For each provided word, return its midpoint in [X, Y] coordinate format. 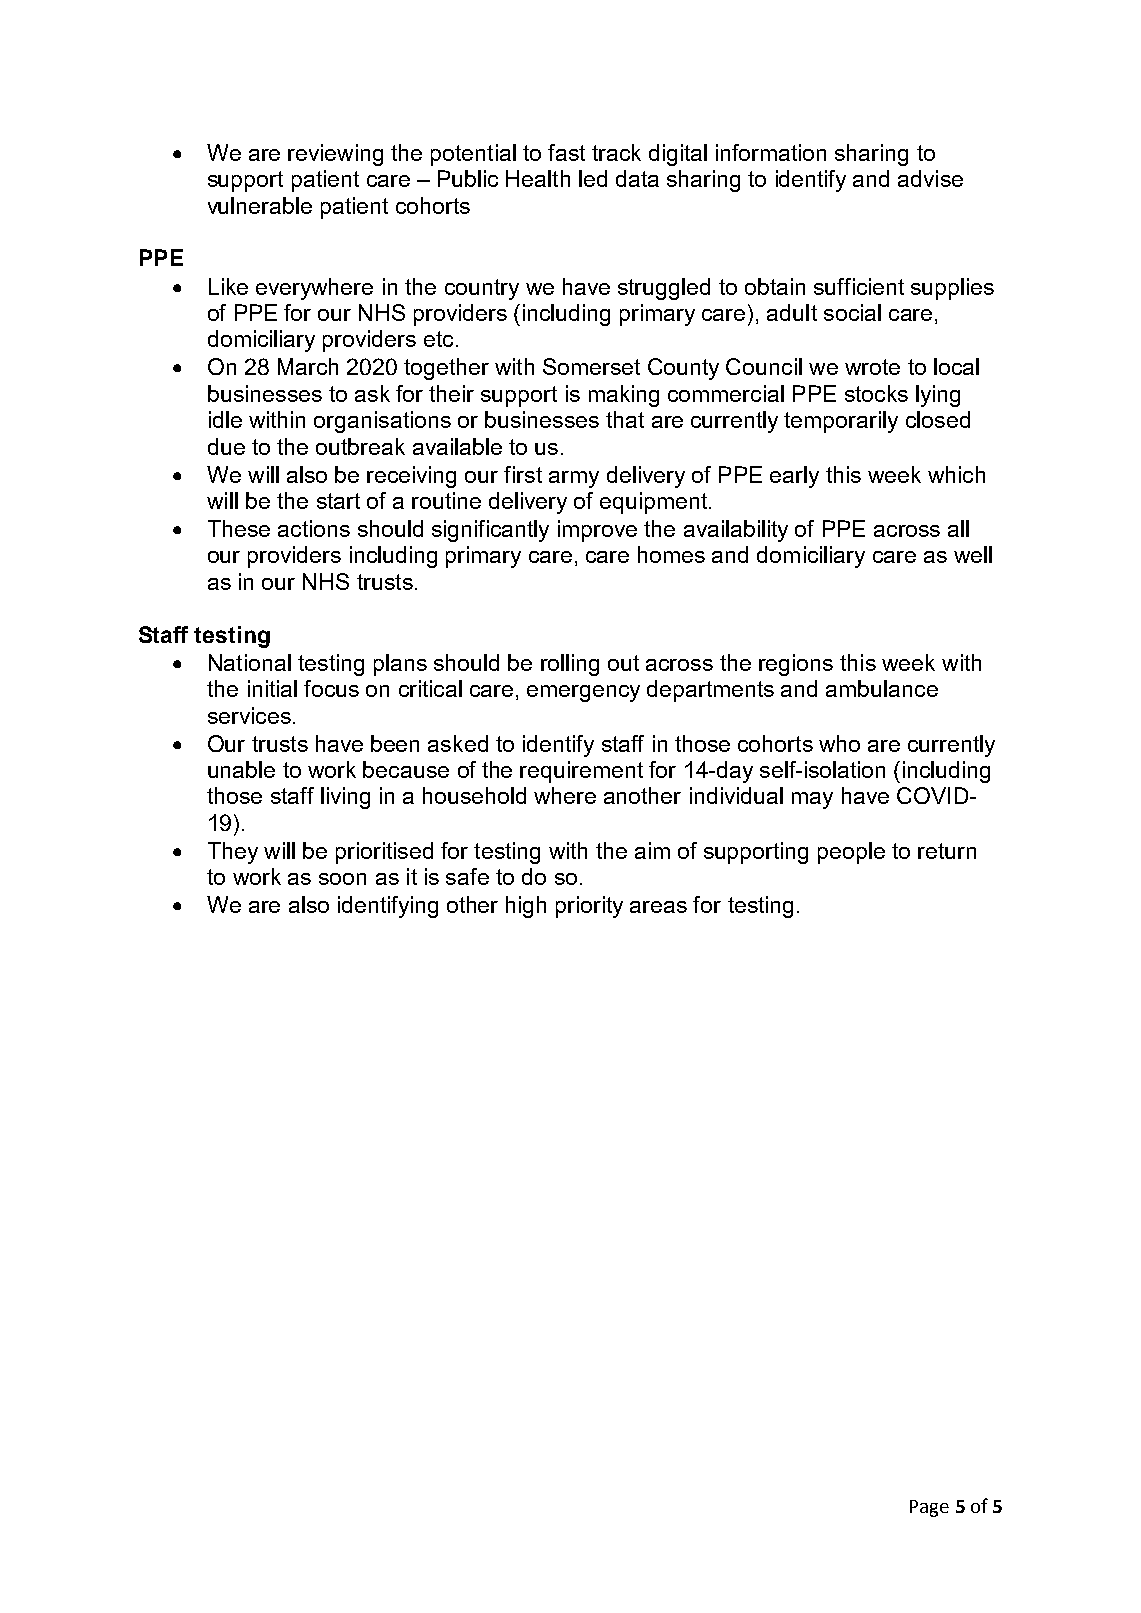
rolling [570, 665]
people [851, 853]
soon [342, 879]
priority [589, 907]
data [637, 178]
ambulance [882, 688]
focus [331, 688]
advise [930, 178]
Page [929, 1508]
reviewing [335, 155]
